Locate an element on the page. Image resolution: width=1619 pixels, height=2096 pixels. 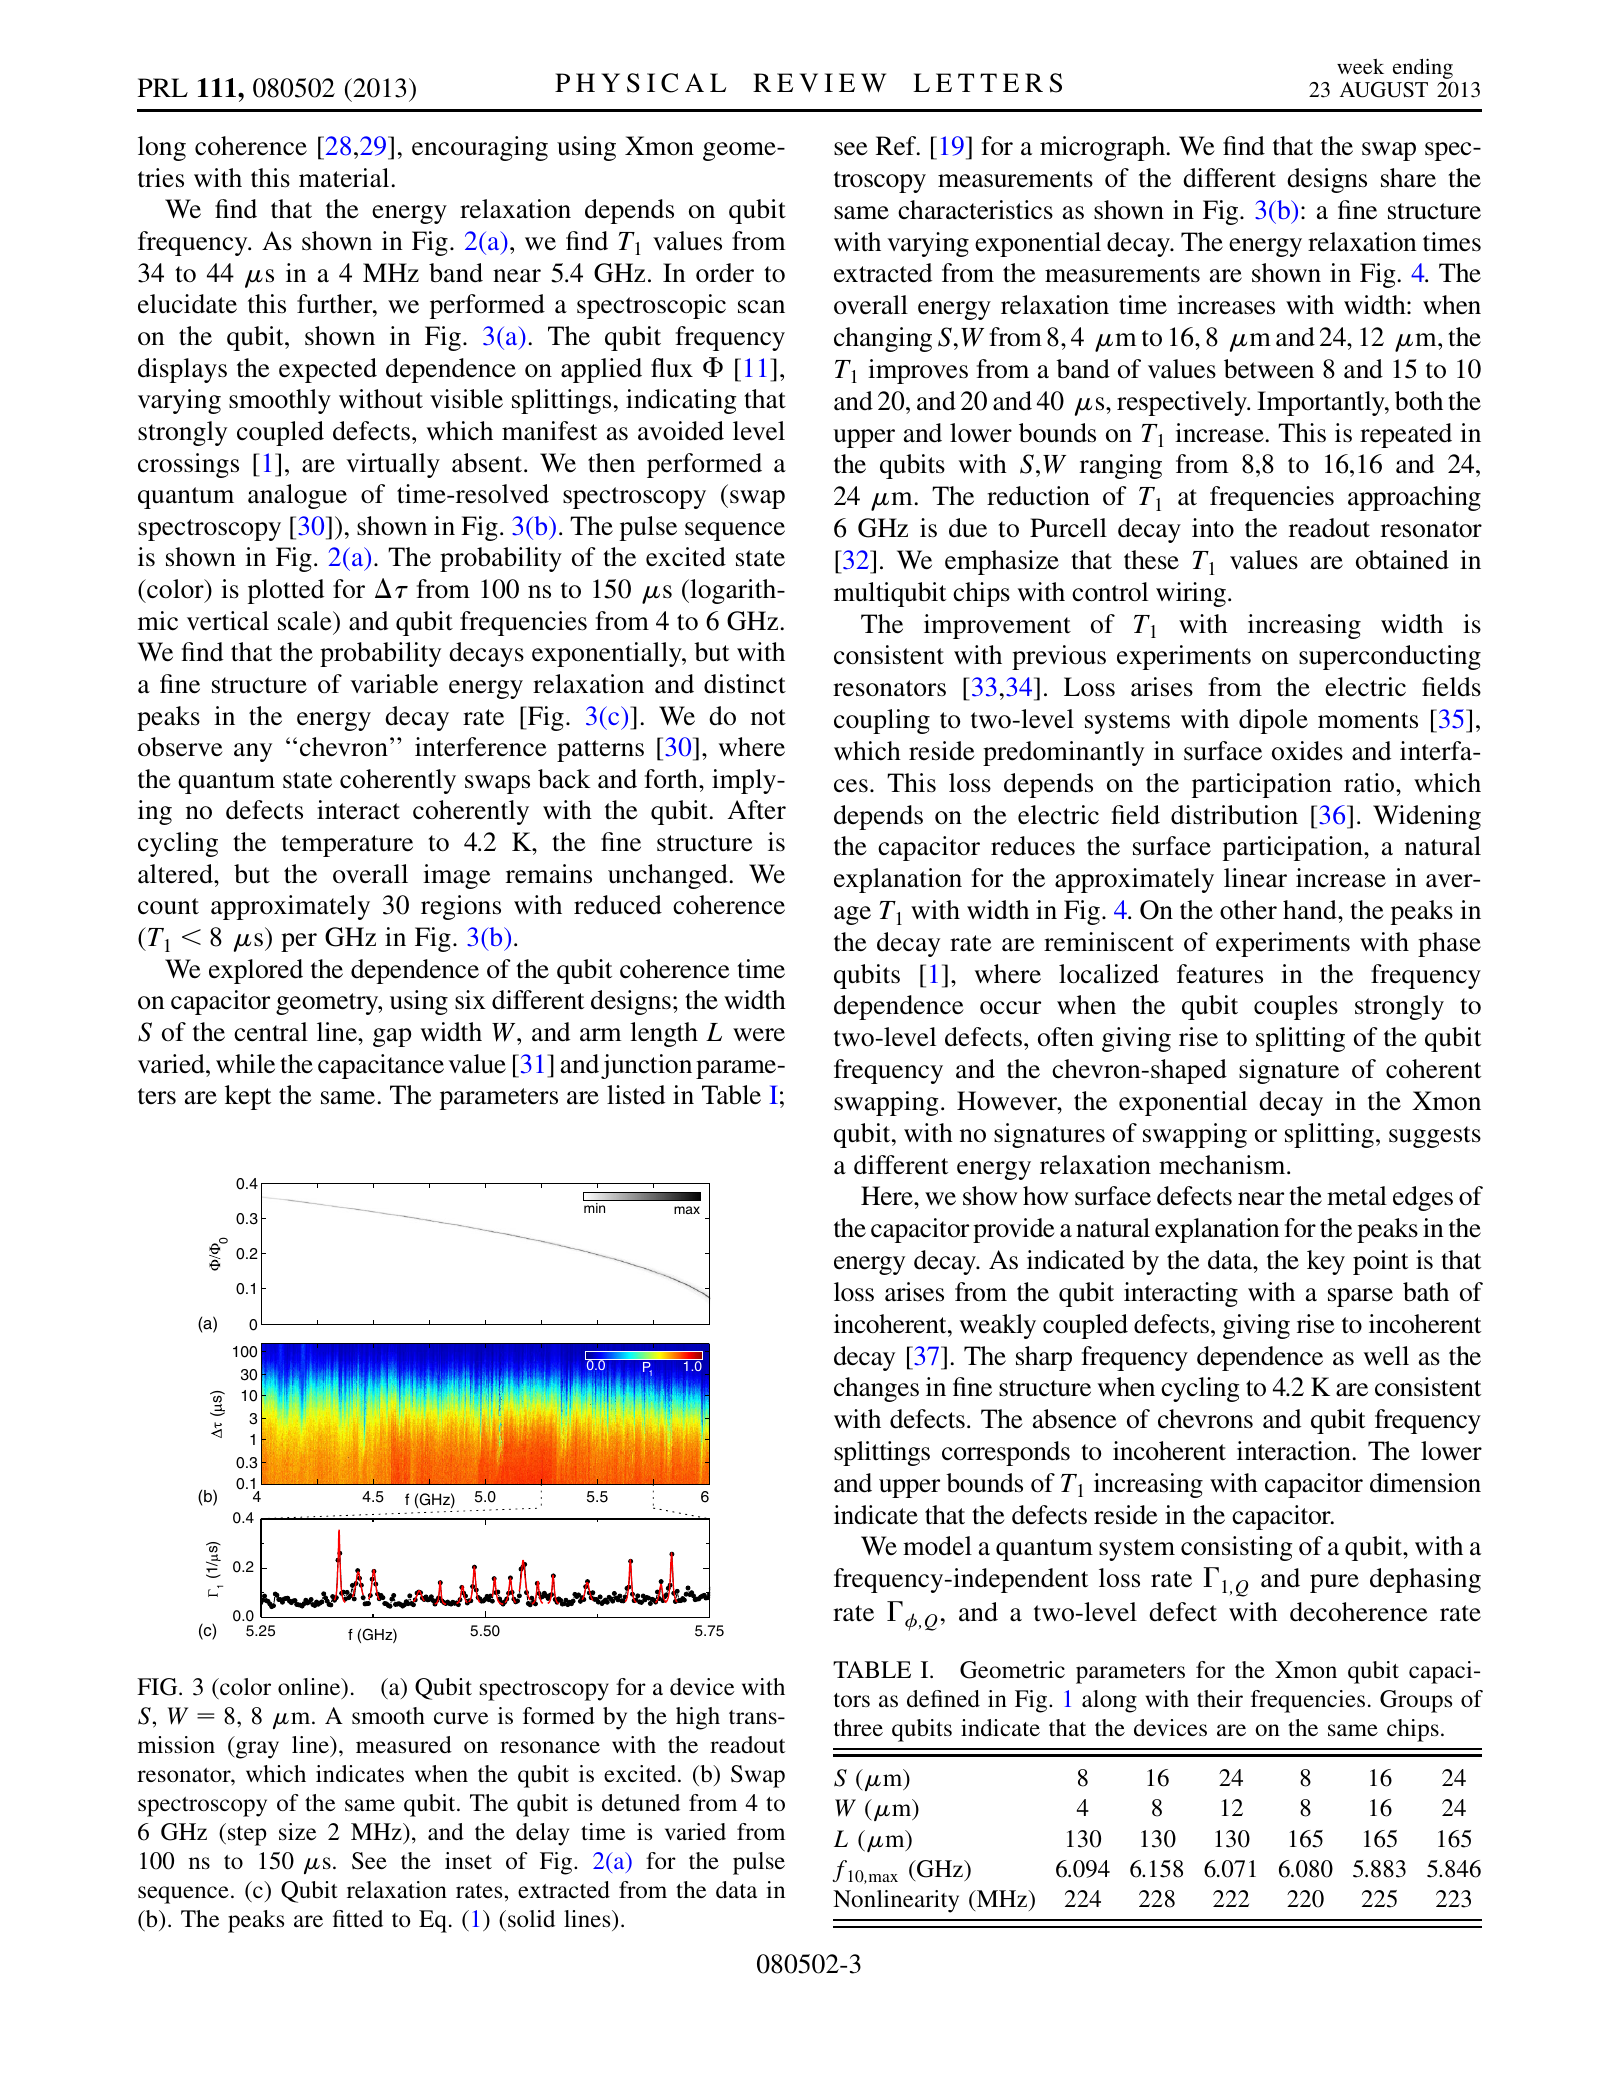
kept is located at coordinates (248, 1097).
